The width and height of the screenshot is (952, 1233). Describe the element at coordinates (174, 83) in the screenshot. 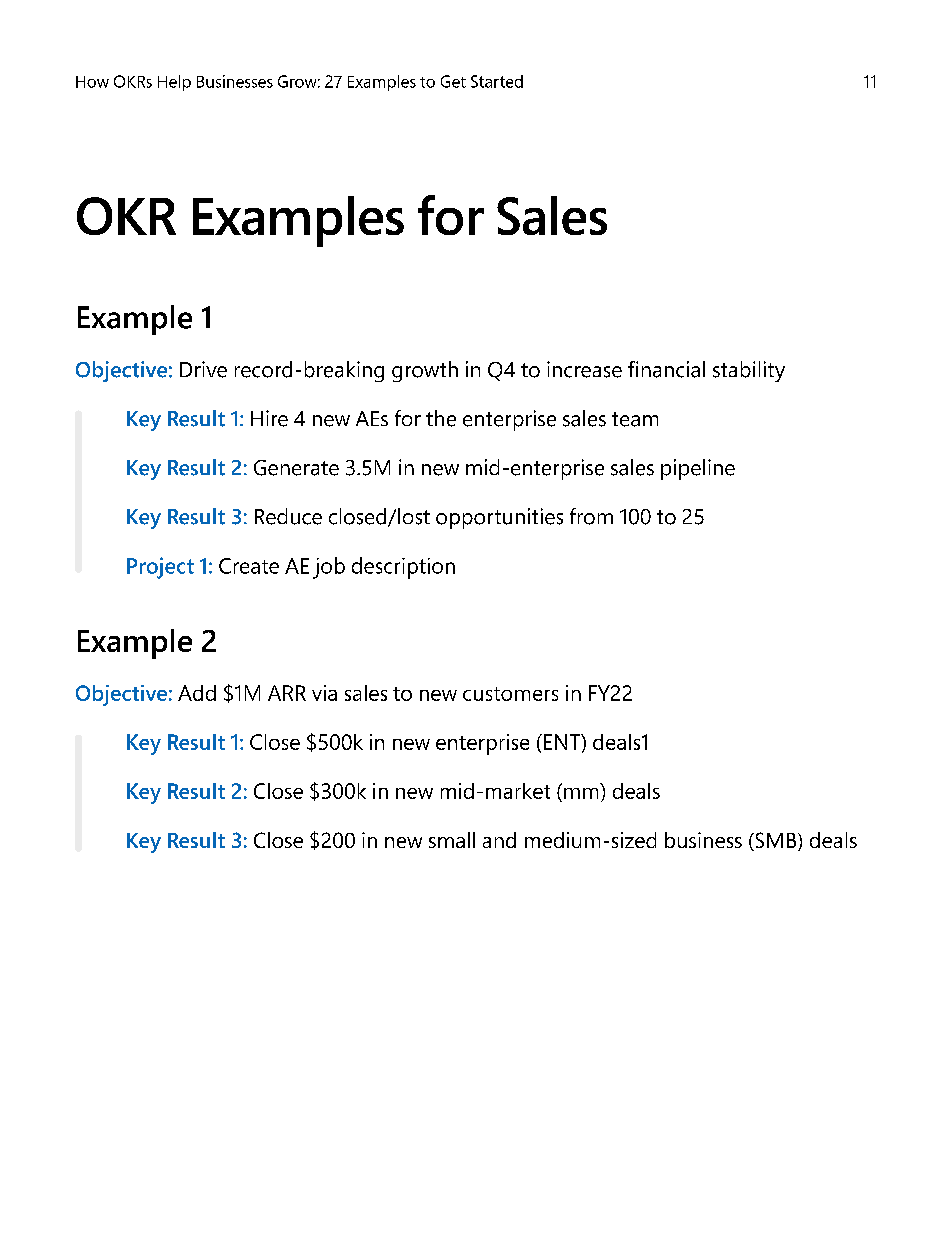

I see `Help` at that location.
